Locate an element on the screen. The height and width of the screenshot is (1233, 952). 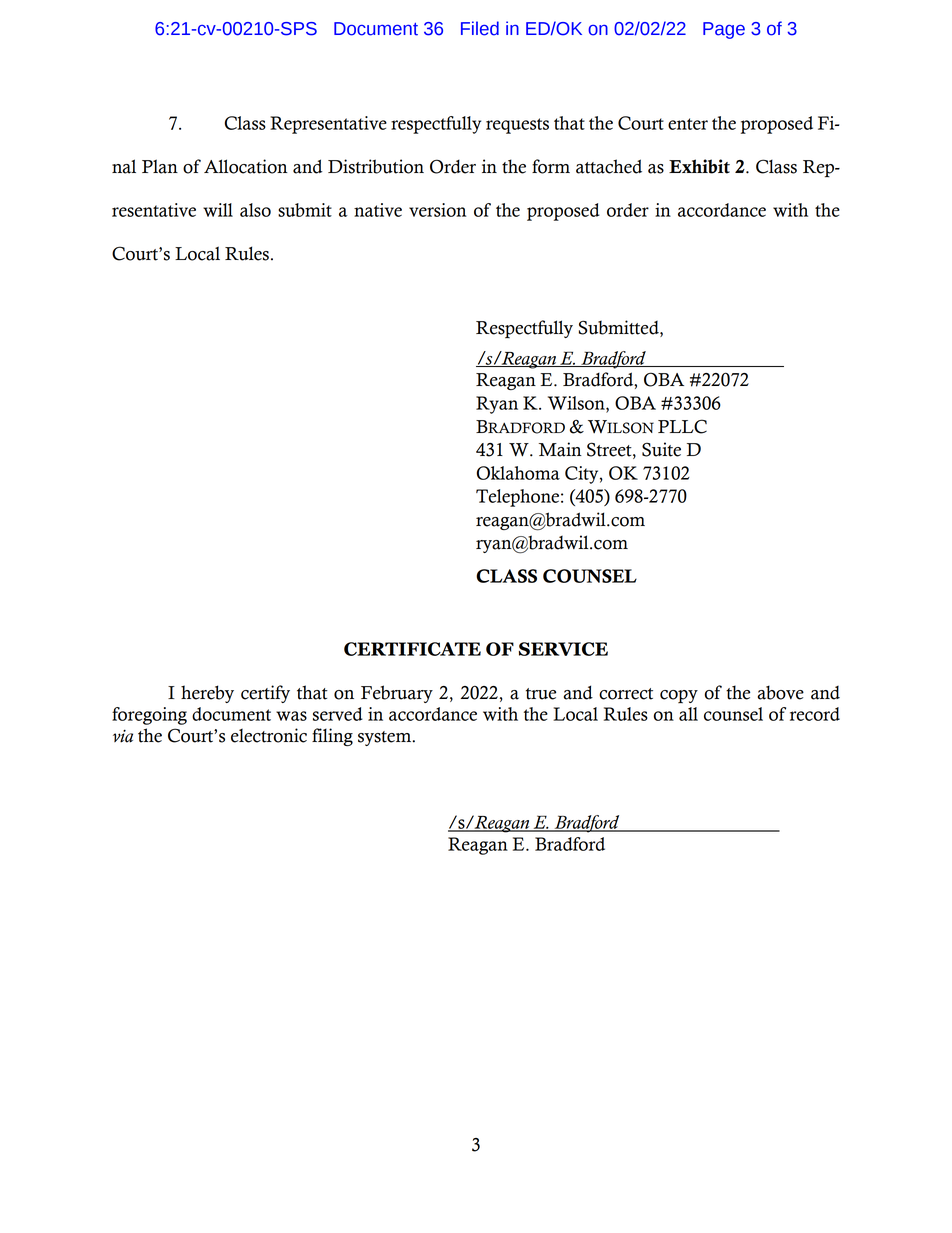
foregoing is located at coordinates (149, 716).
